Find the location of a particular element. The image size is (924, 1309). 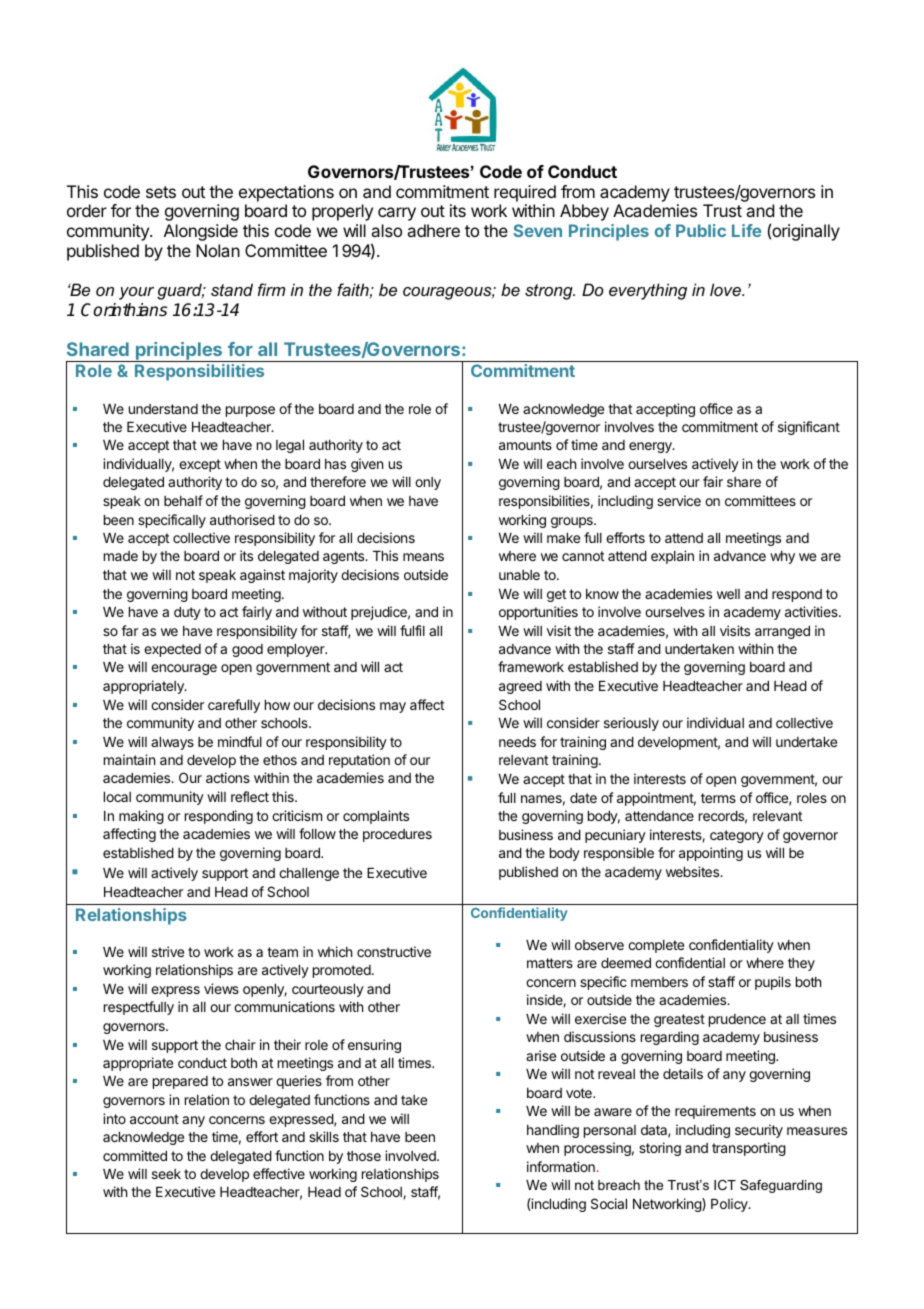

making is located at coordinates (141, 817).
